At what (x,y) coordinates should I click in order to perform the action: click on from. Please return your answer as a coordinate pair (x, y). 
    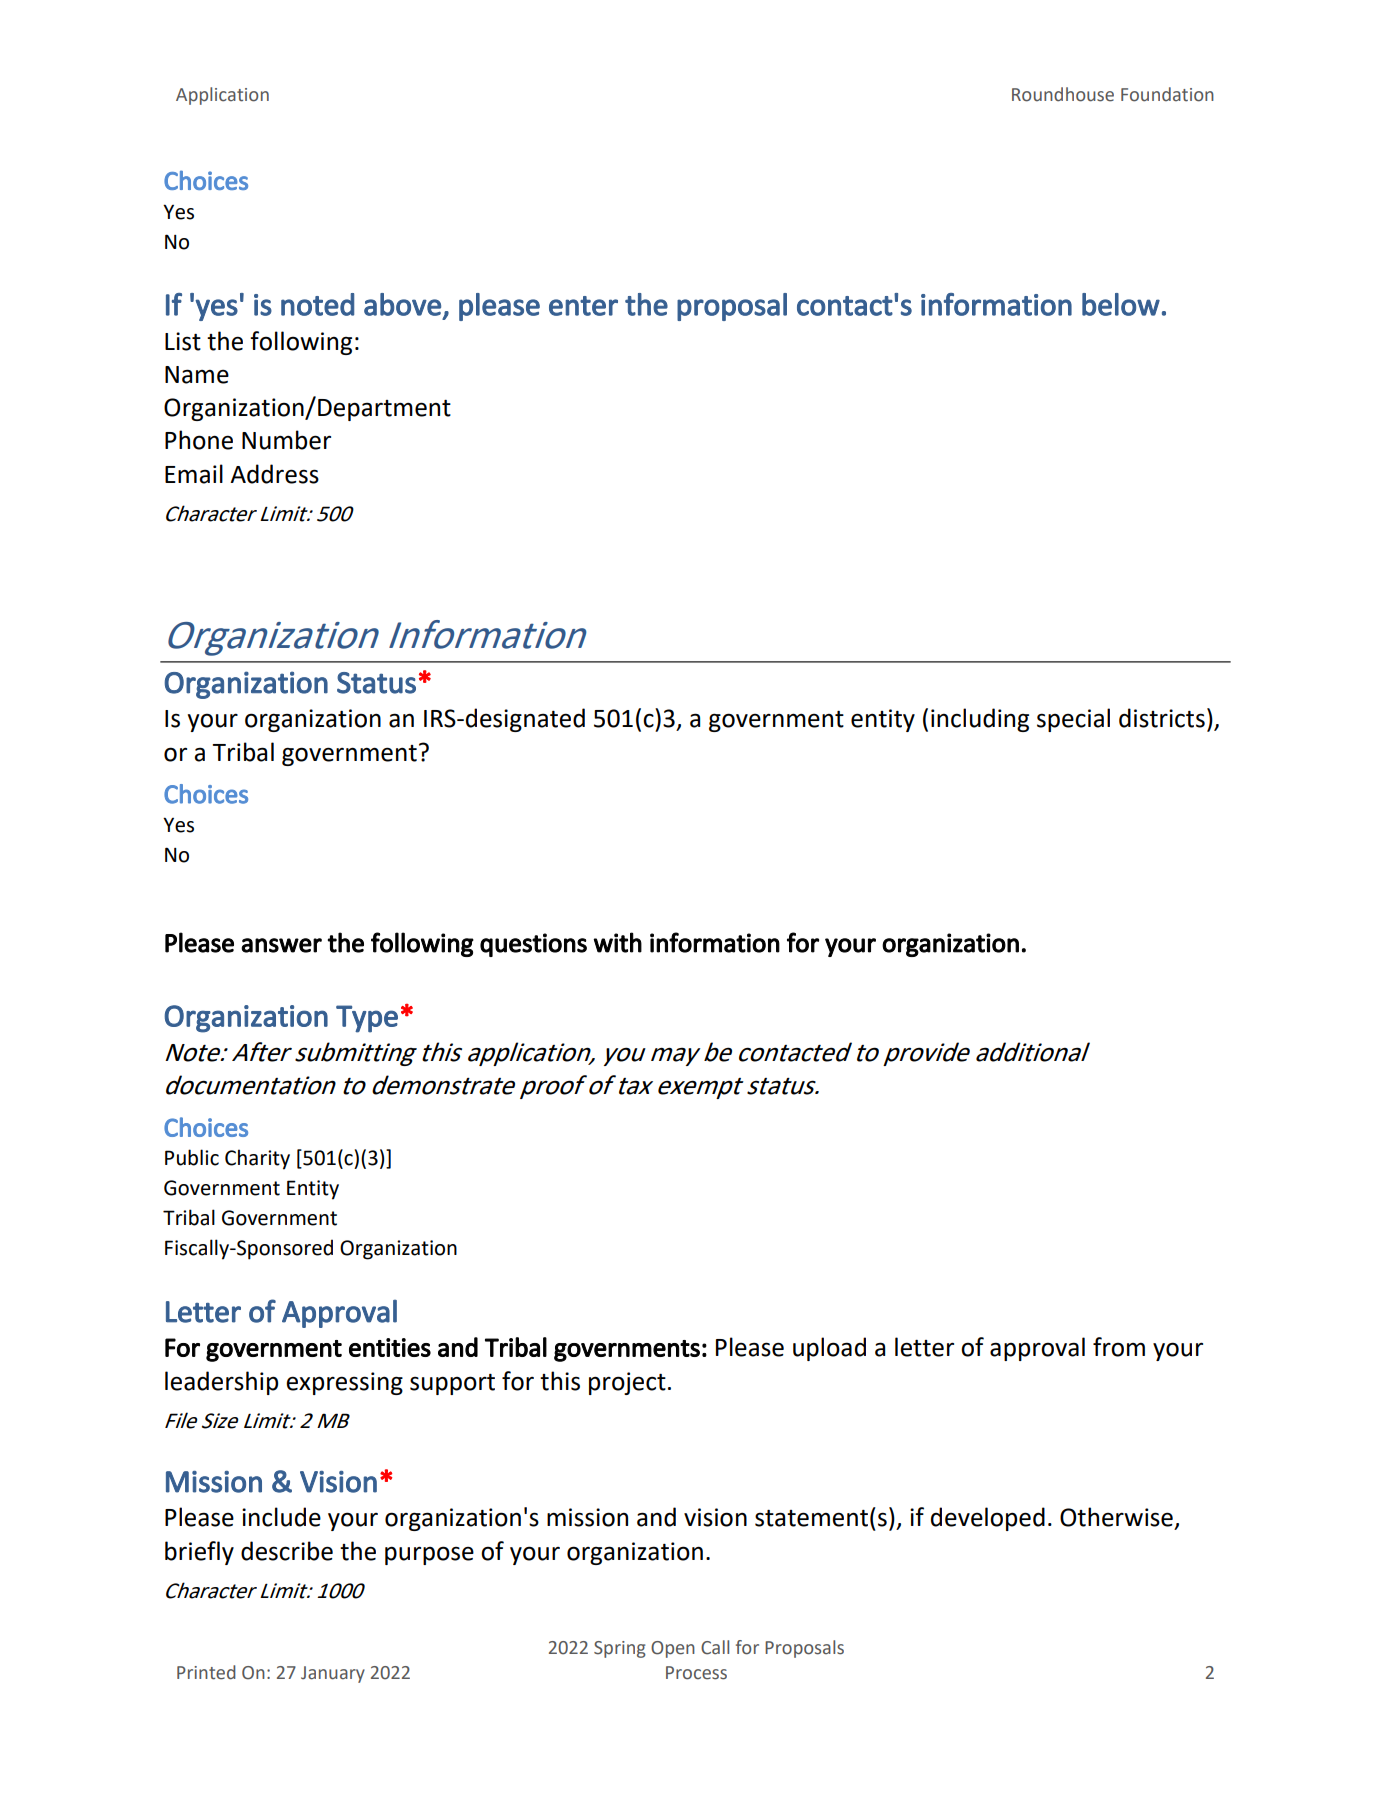
    Looking at the image, I should click on (1119, 1347).
